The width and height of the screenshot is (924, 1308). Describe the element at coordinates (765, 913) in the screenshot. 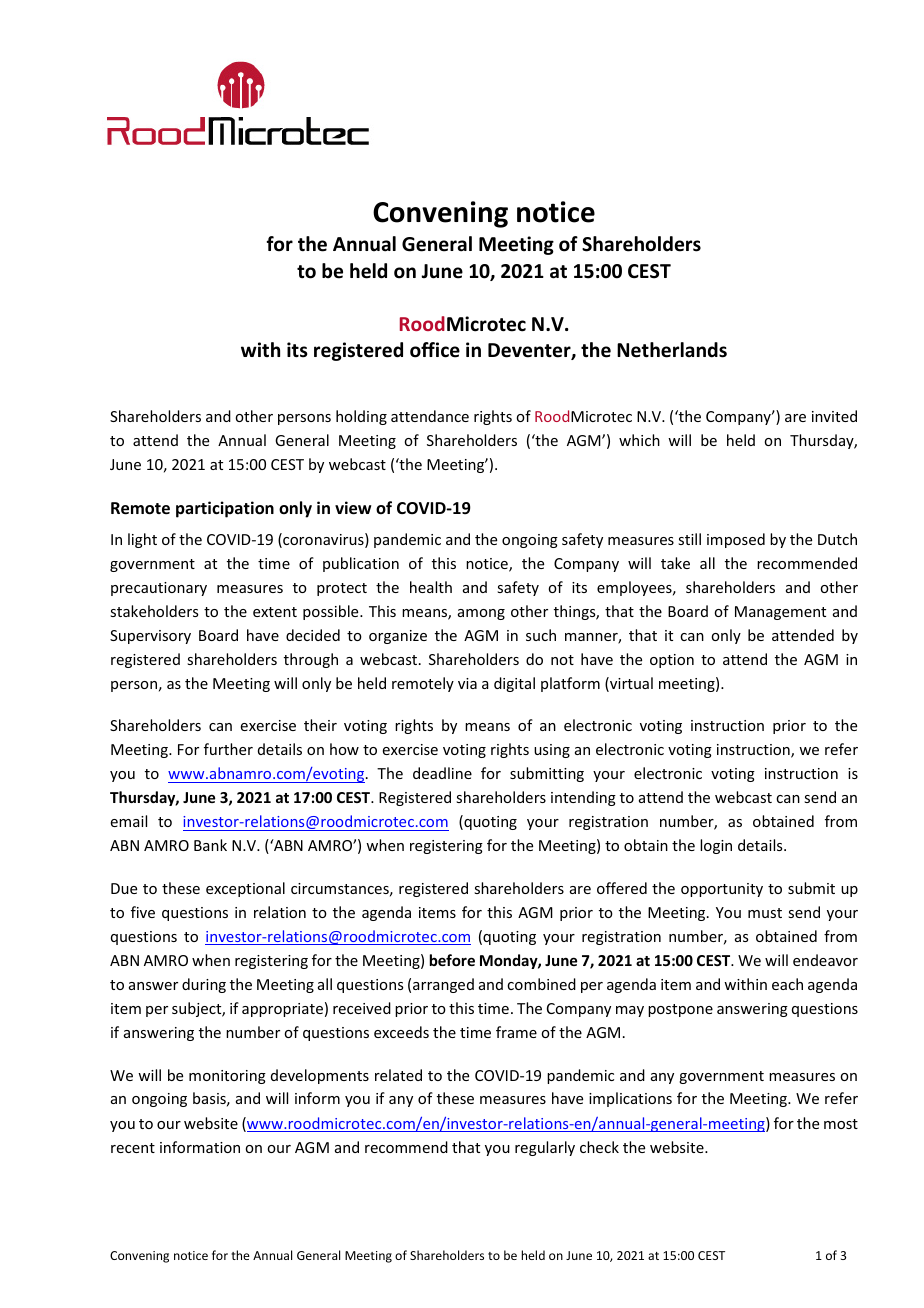

I see `must` at that location.
